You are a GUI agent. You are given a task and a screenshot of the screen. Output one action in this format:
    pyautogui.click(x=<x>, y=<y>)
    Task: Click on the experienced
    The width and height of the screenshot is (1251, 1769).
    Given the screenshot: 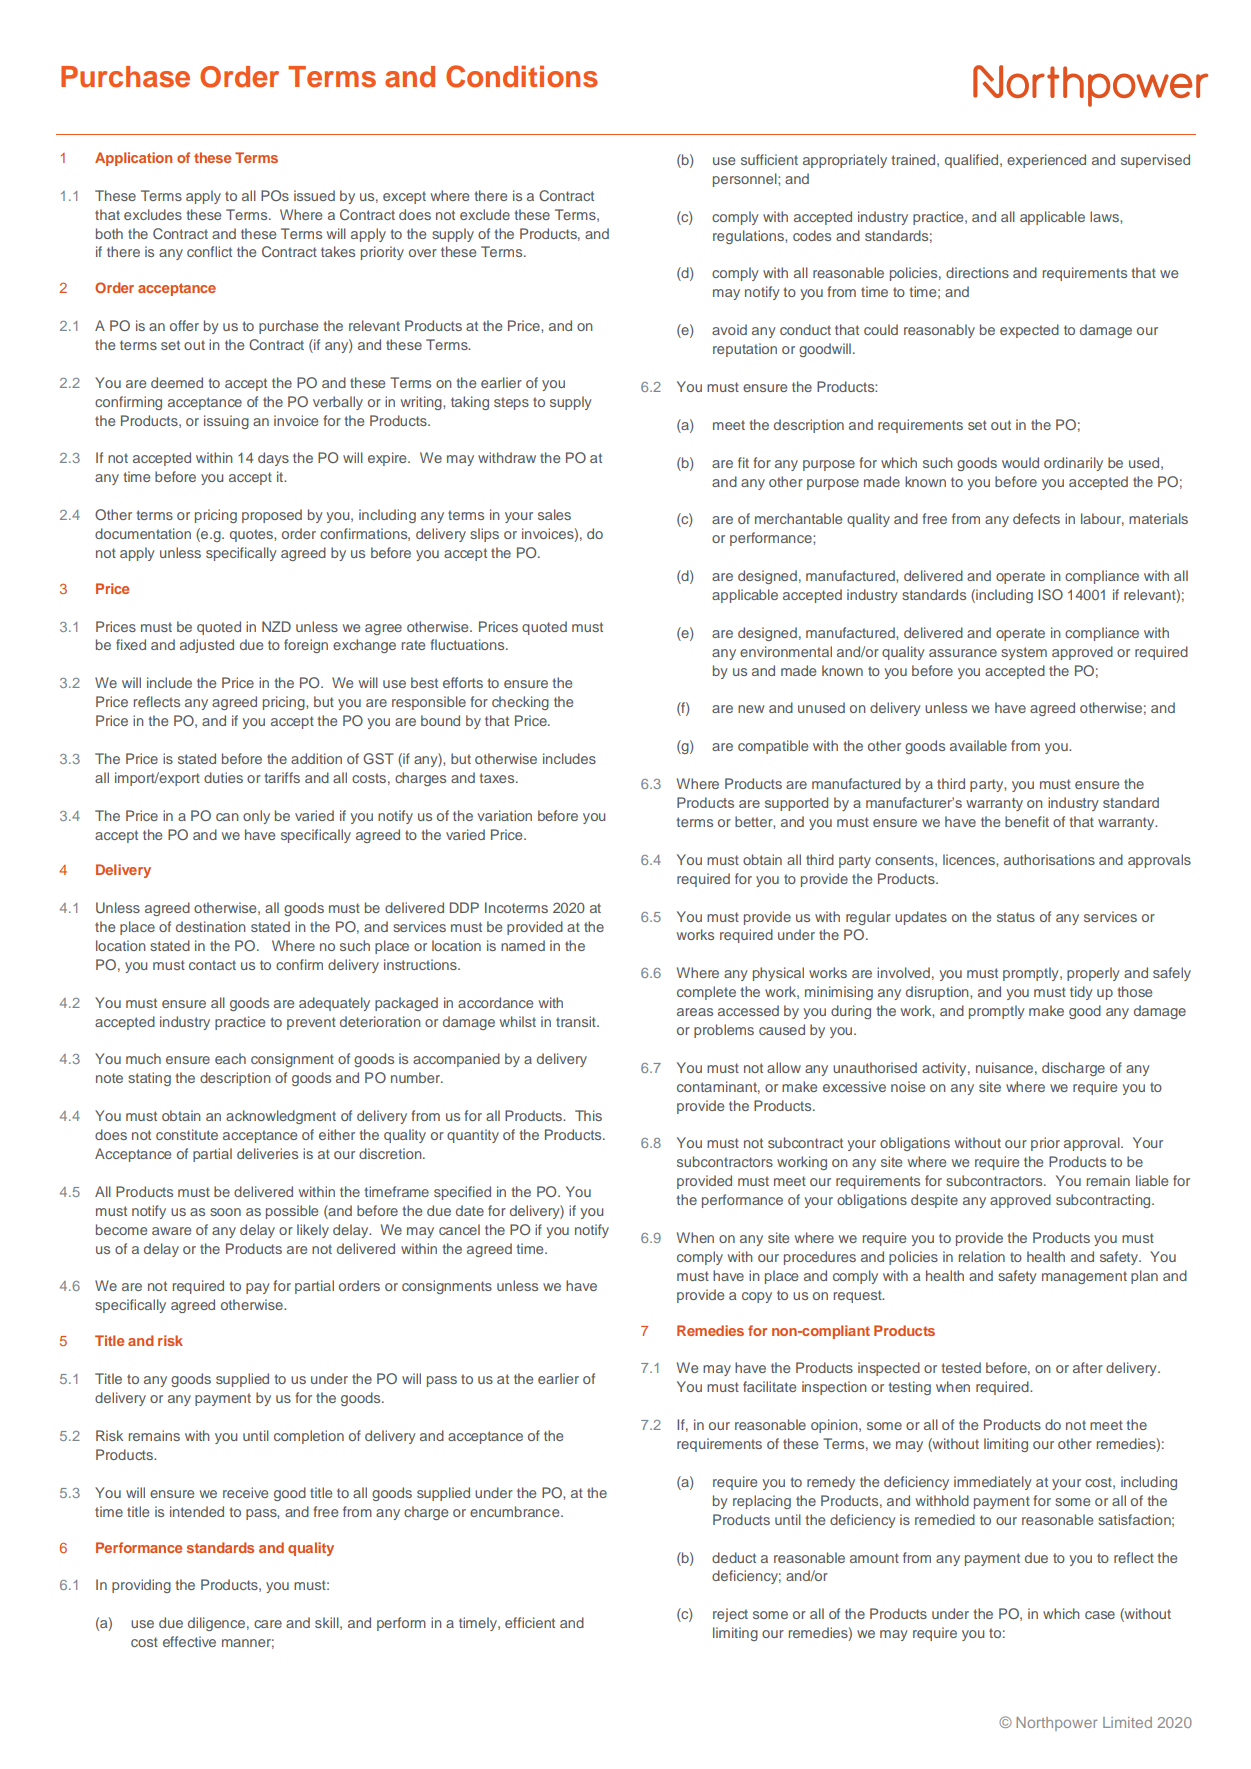 What is the action you would take?
    pyautogui.click(x=1046, y=161)
